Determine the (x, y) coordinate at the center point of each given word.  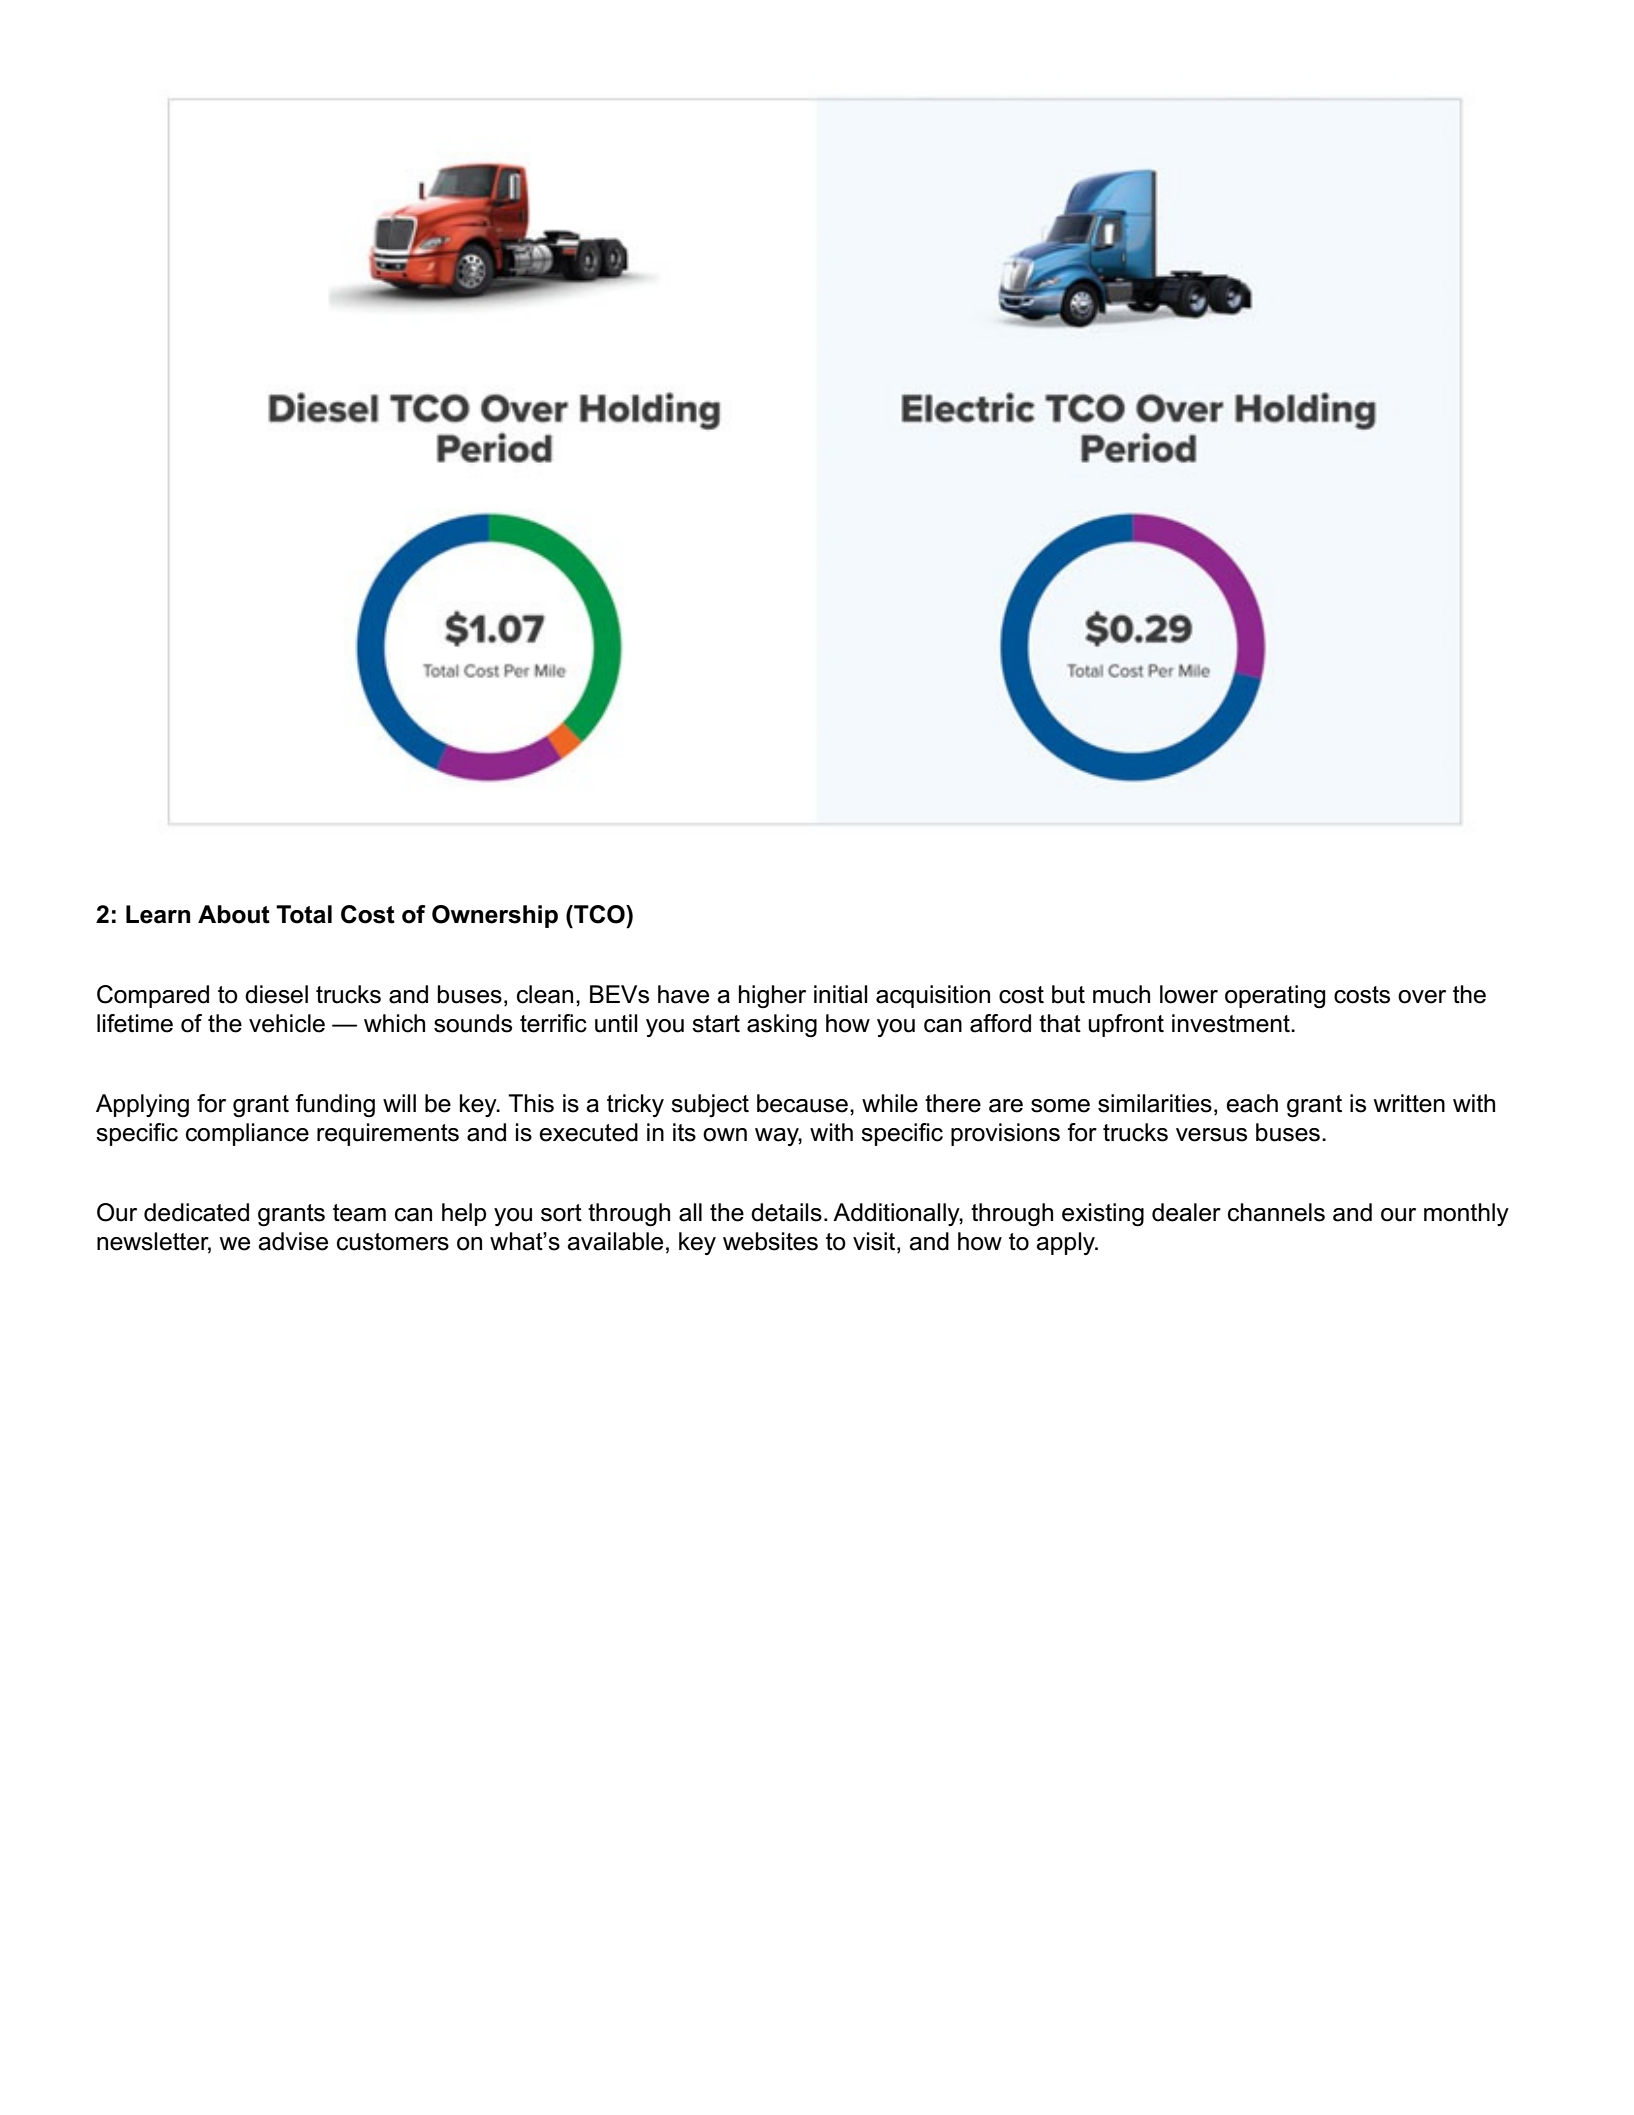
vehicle (287, 1023)
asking (782, 1026)
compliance (247, 1134)
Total (304, 914)
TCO (599, 914)
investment (1232, 1023)
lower (1189, 994)
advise (293, 1241)
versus (1211, 1135)
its (684, 1132)
